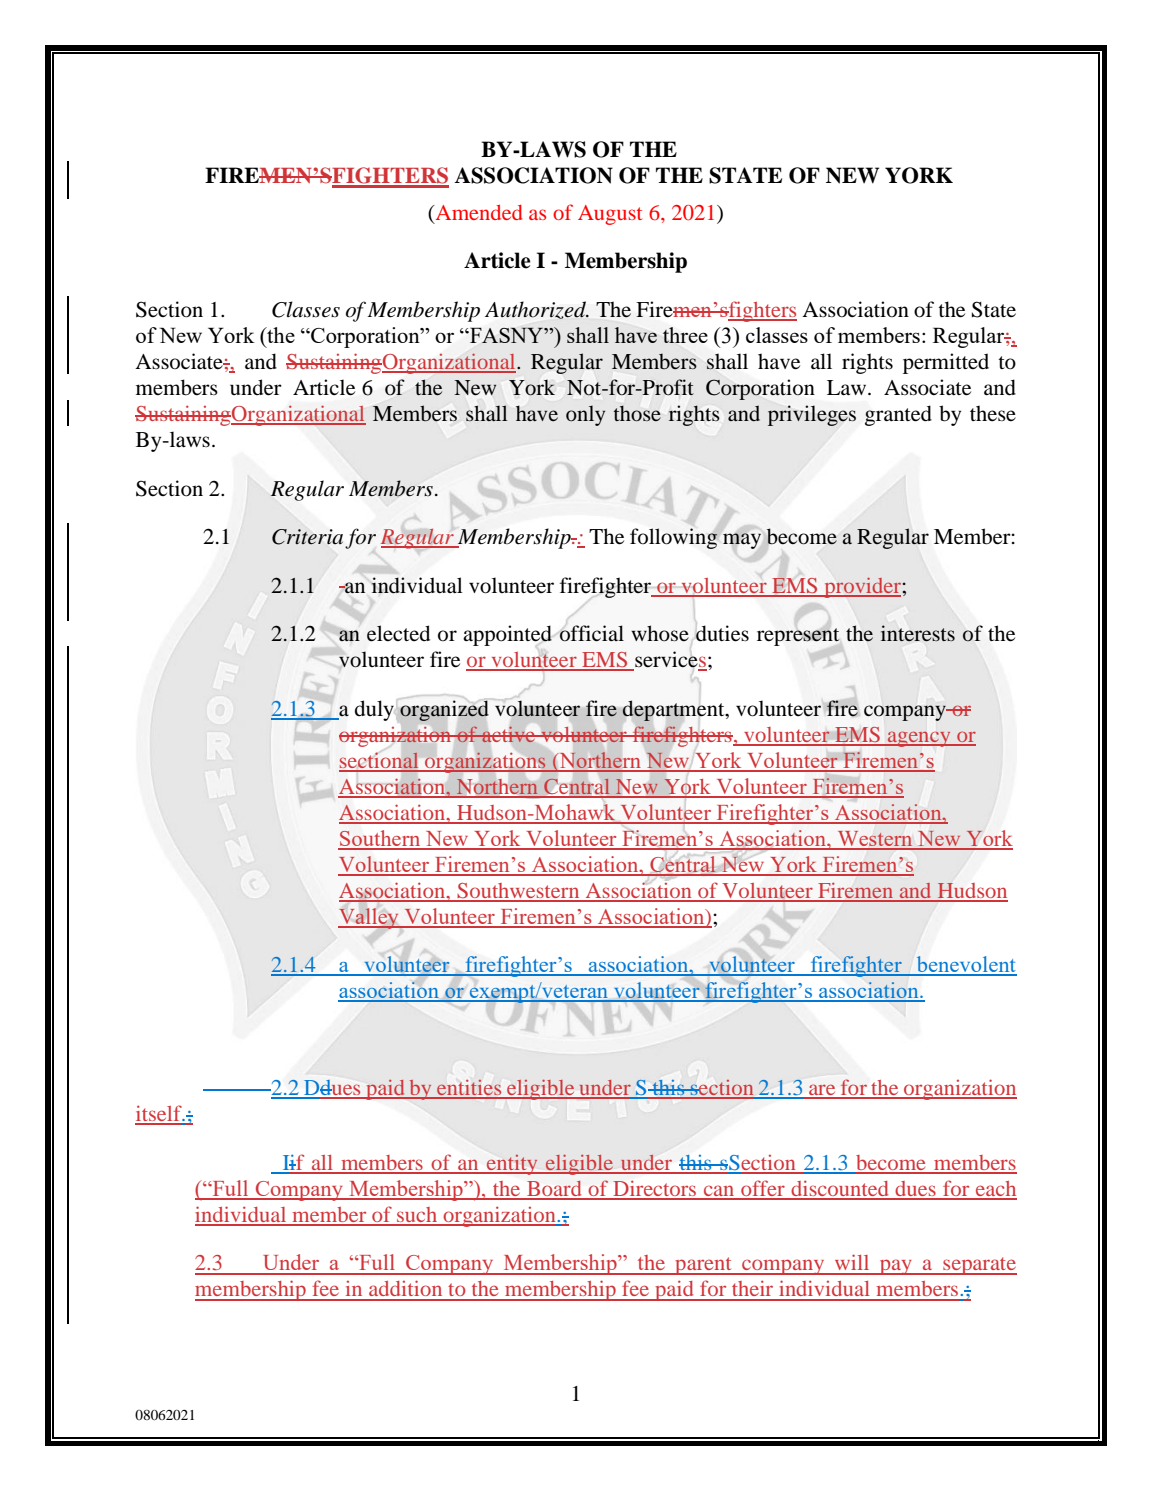 This screenshot has width=1152, height=1491. I want to click on active, so click(509, 734).
